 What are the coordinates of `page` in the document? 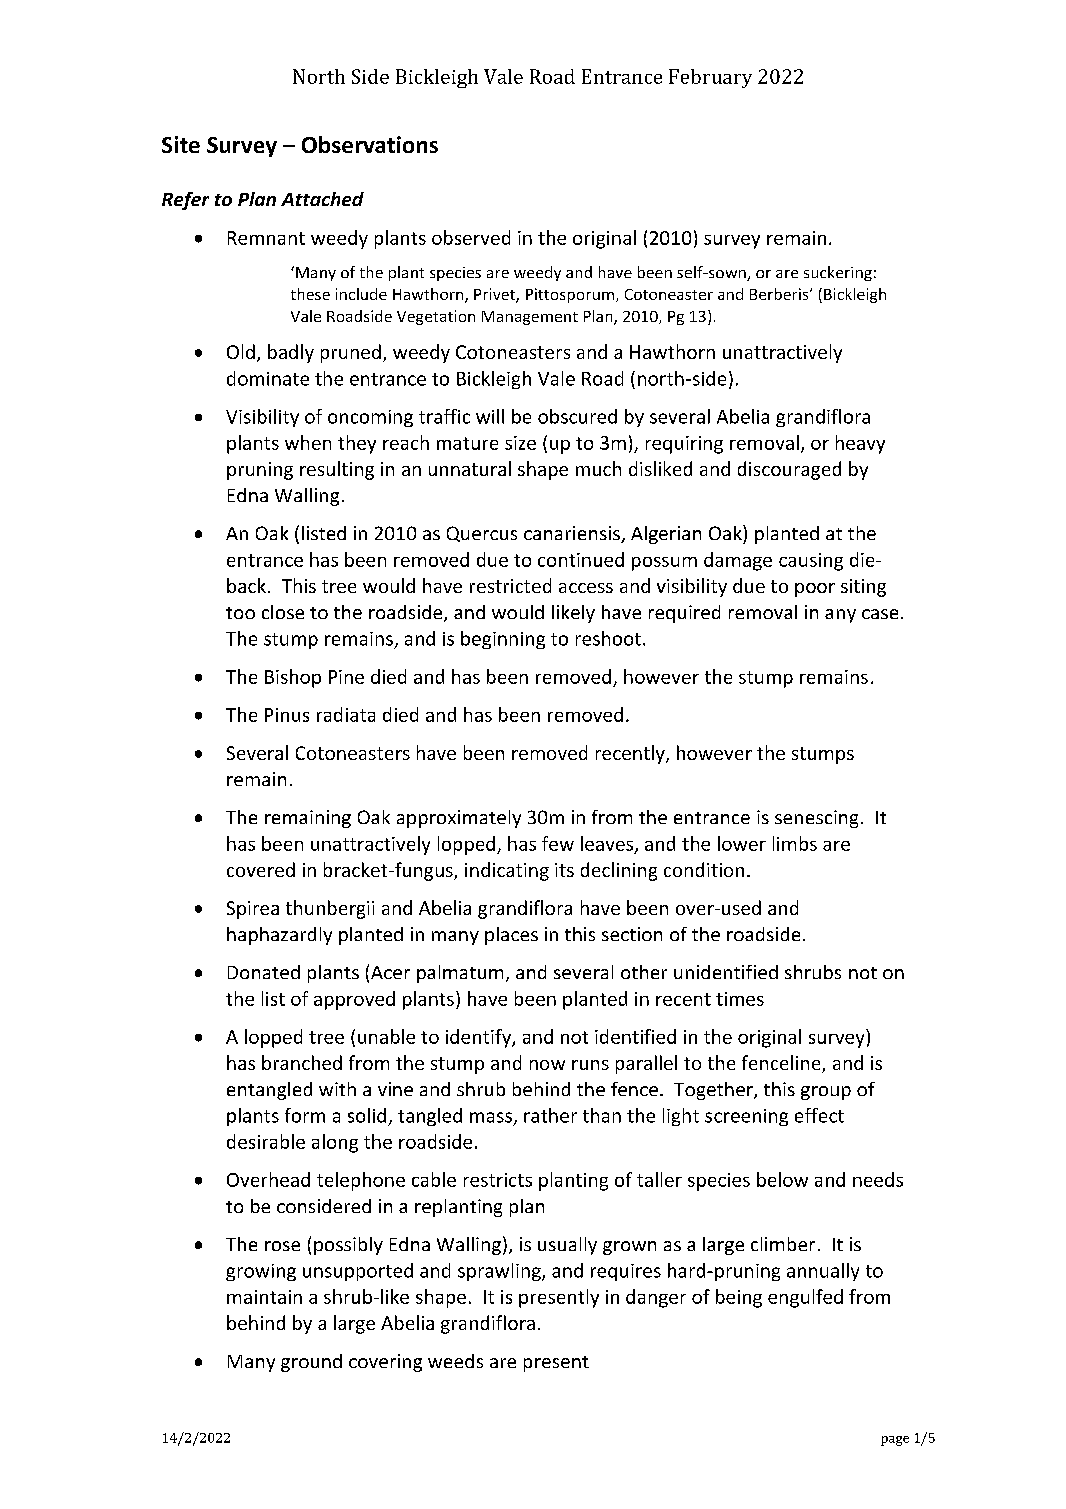 It's located at (895, 1441).
